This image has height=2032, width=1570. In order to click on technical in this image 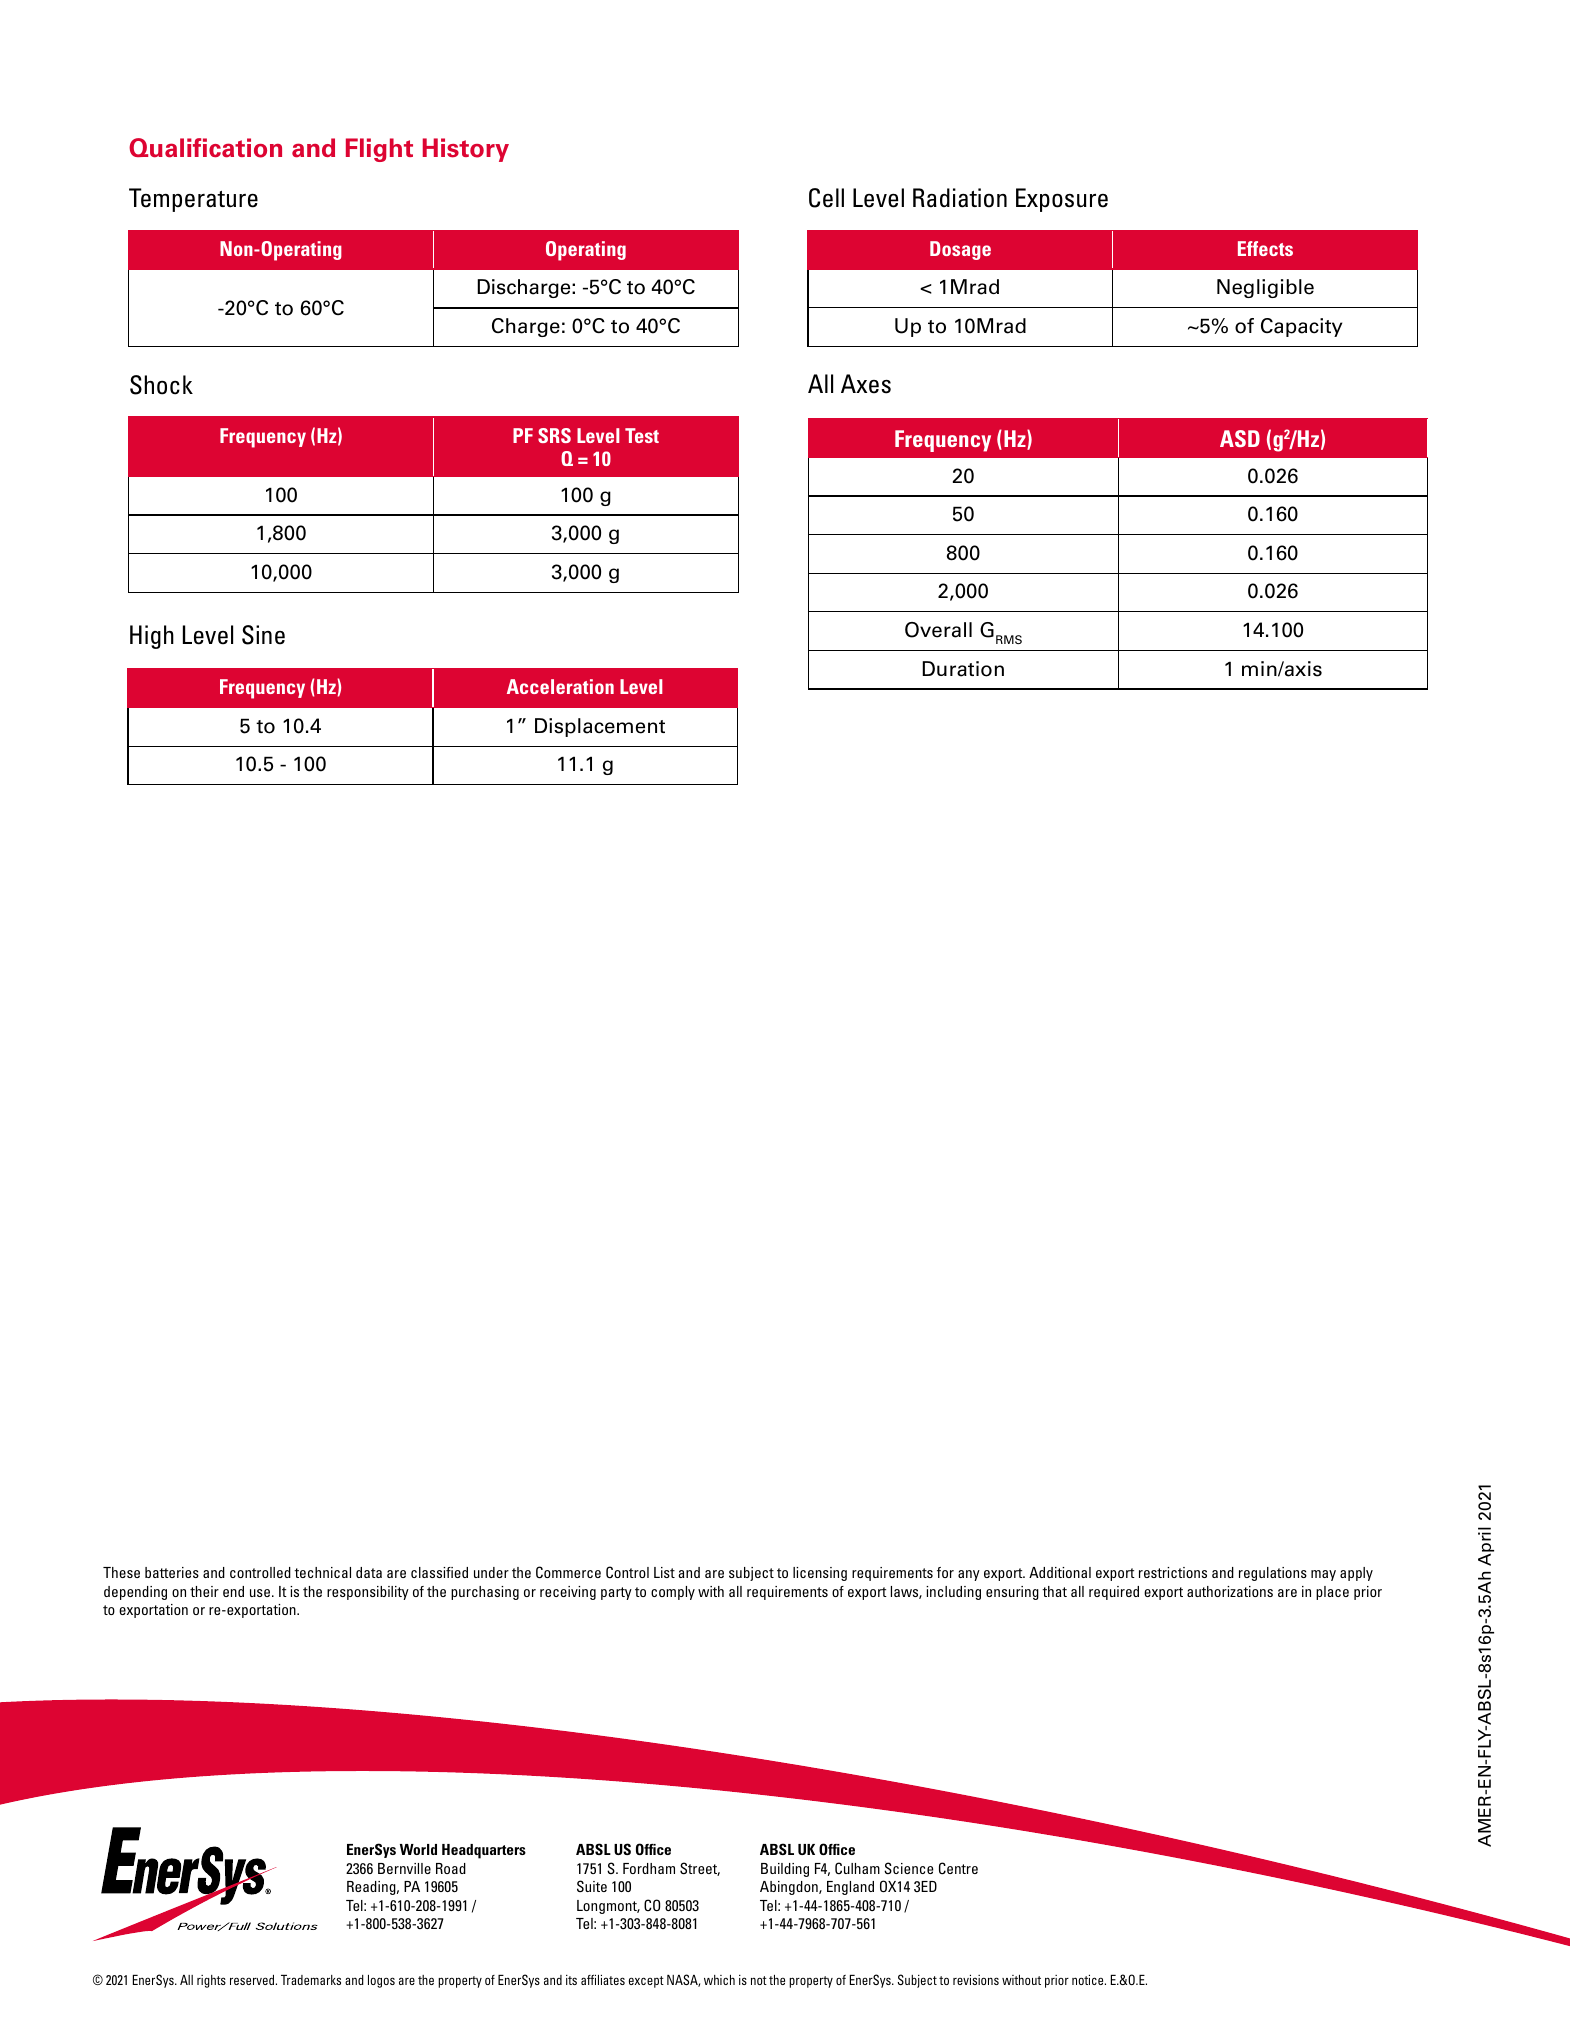, I will do `click(322, 1572)`.
